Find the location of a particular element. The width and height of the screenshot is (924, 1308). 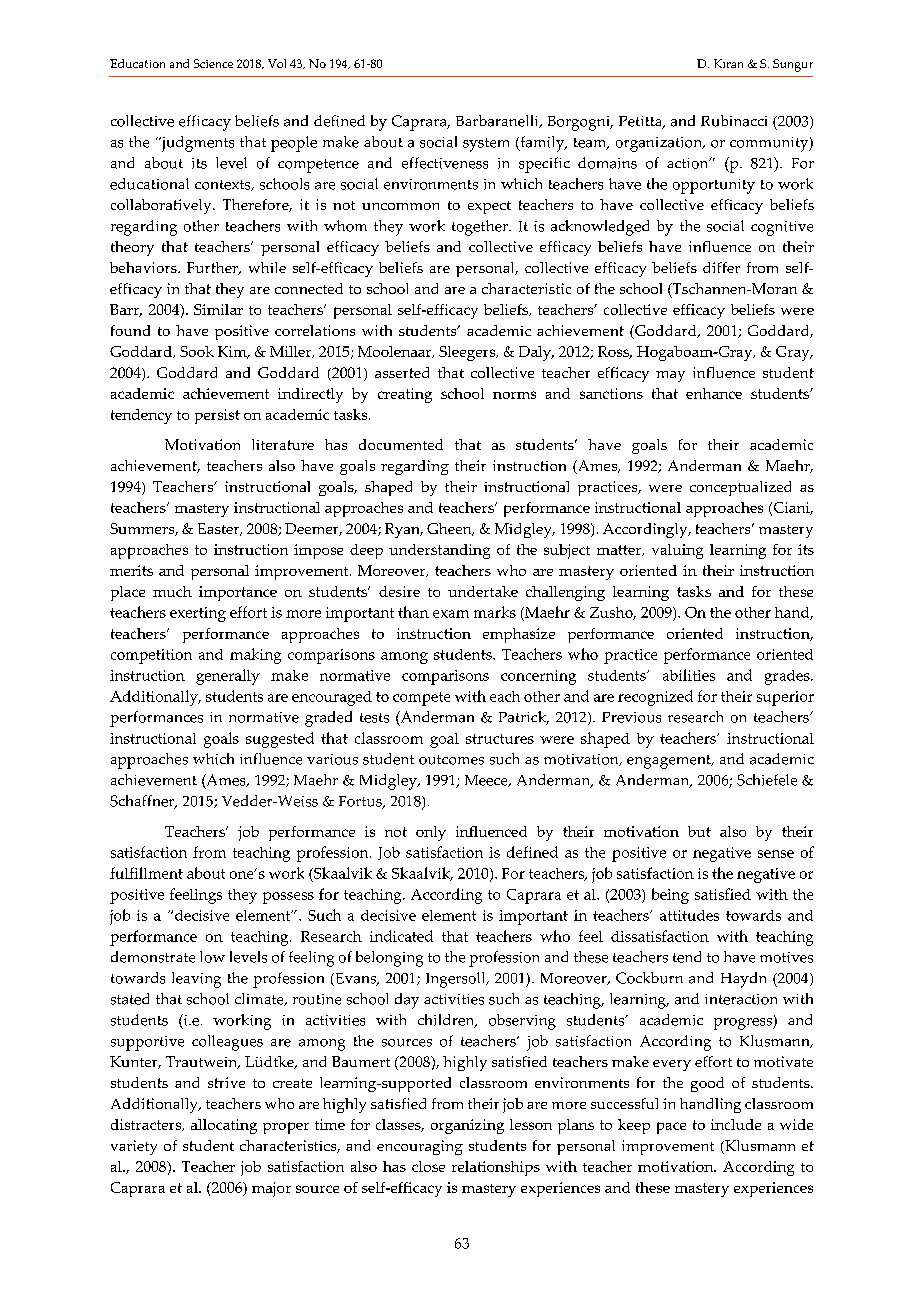

persist is located at coordinates (217, 416).
